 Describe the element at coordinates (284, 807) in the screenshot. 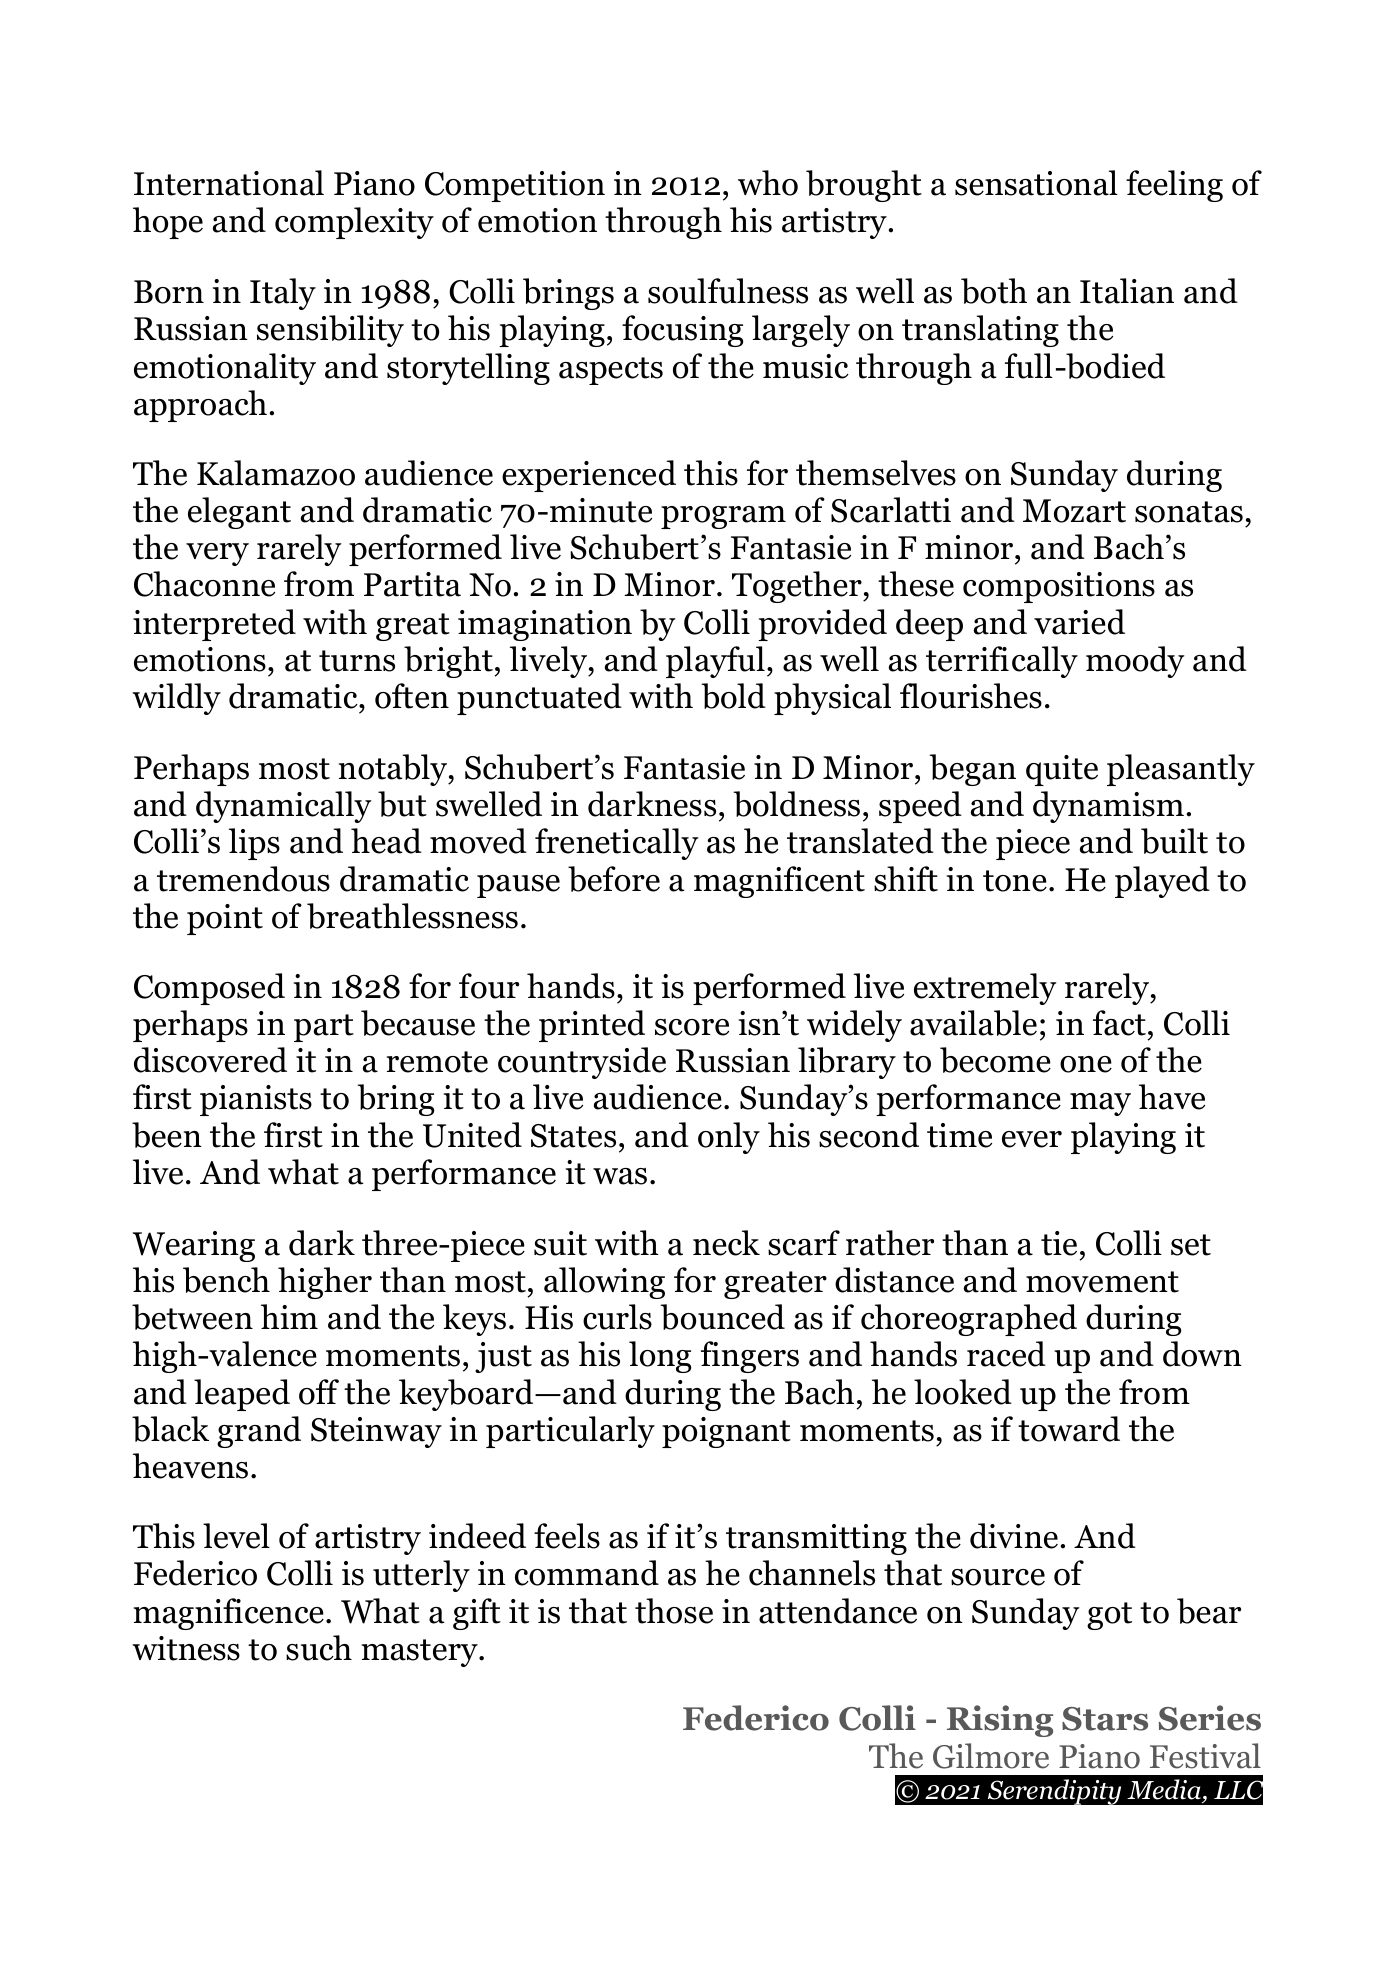

I see `dynamically` at that location.
